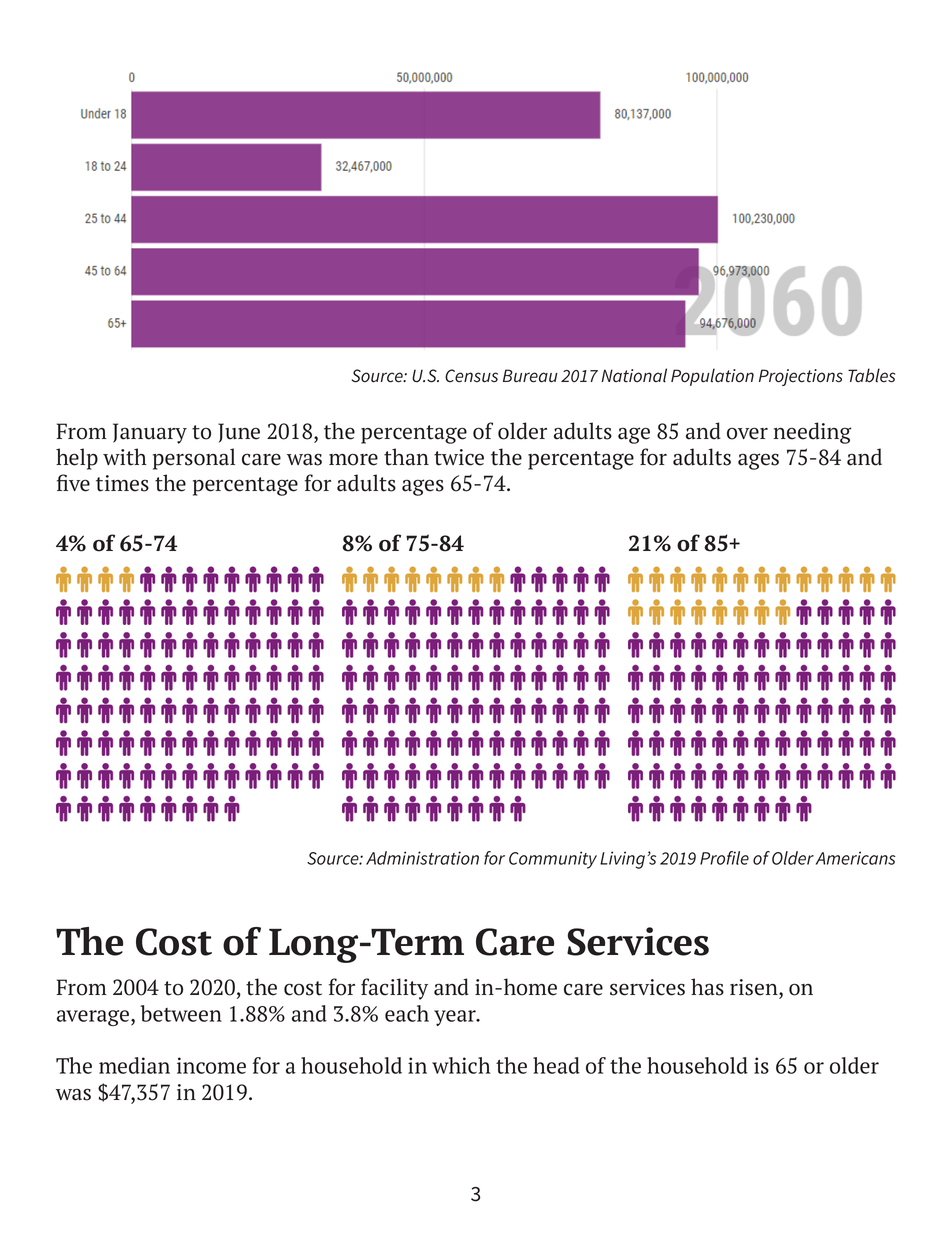 The height and width of the screenshot is (1233, 952). I want to click on which, so click(461, 1065).
